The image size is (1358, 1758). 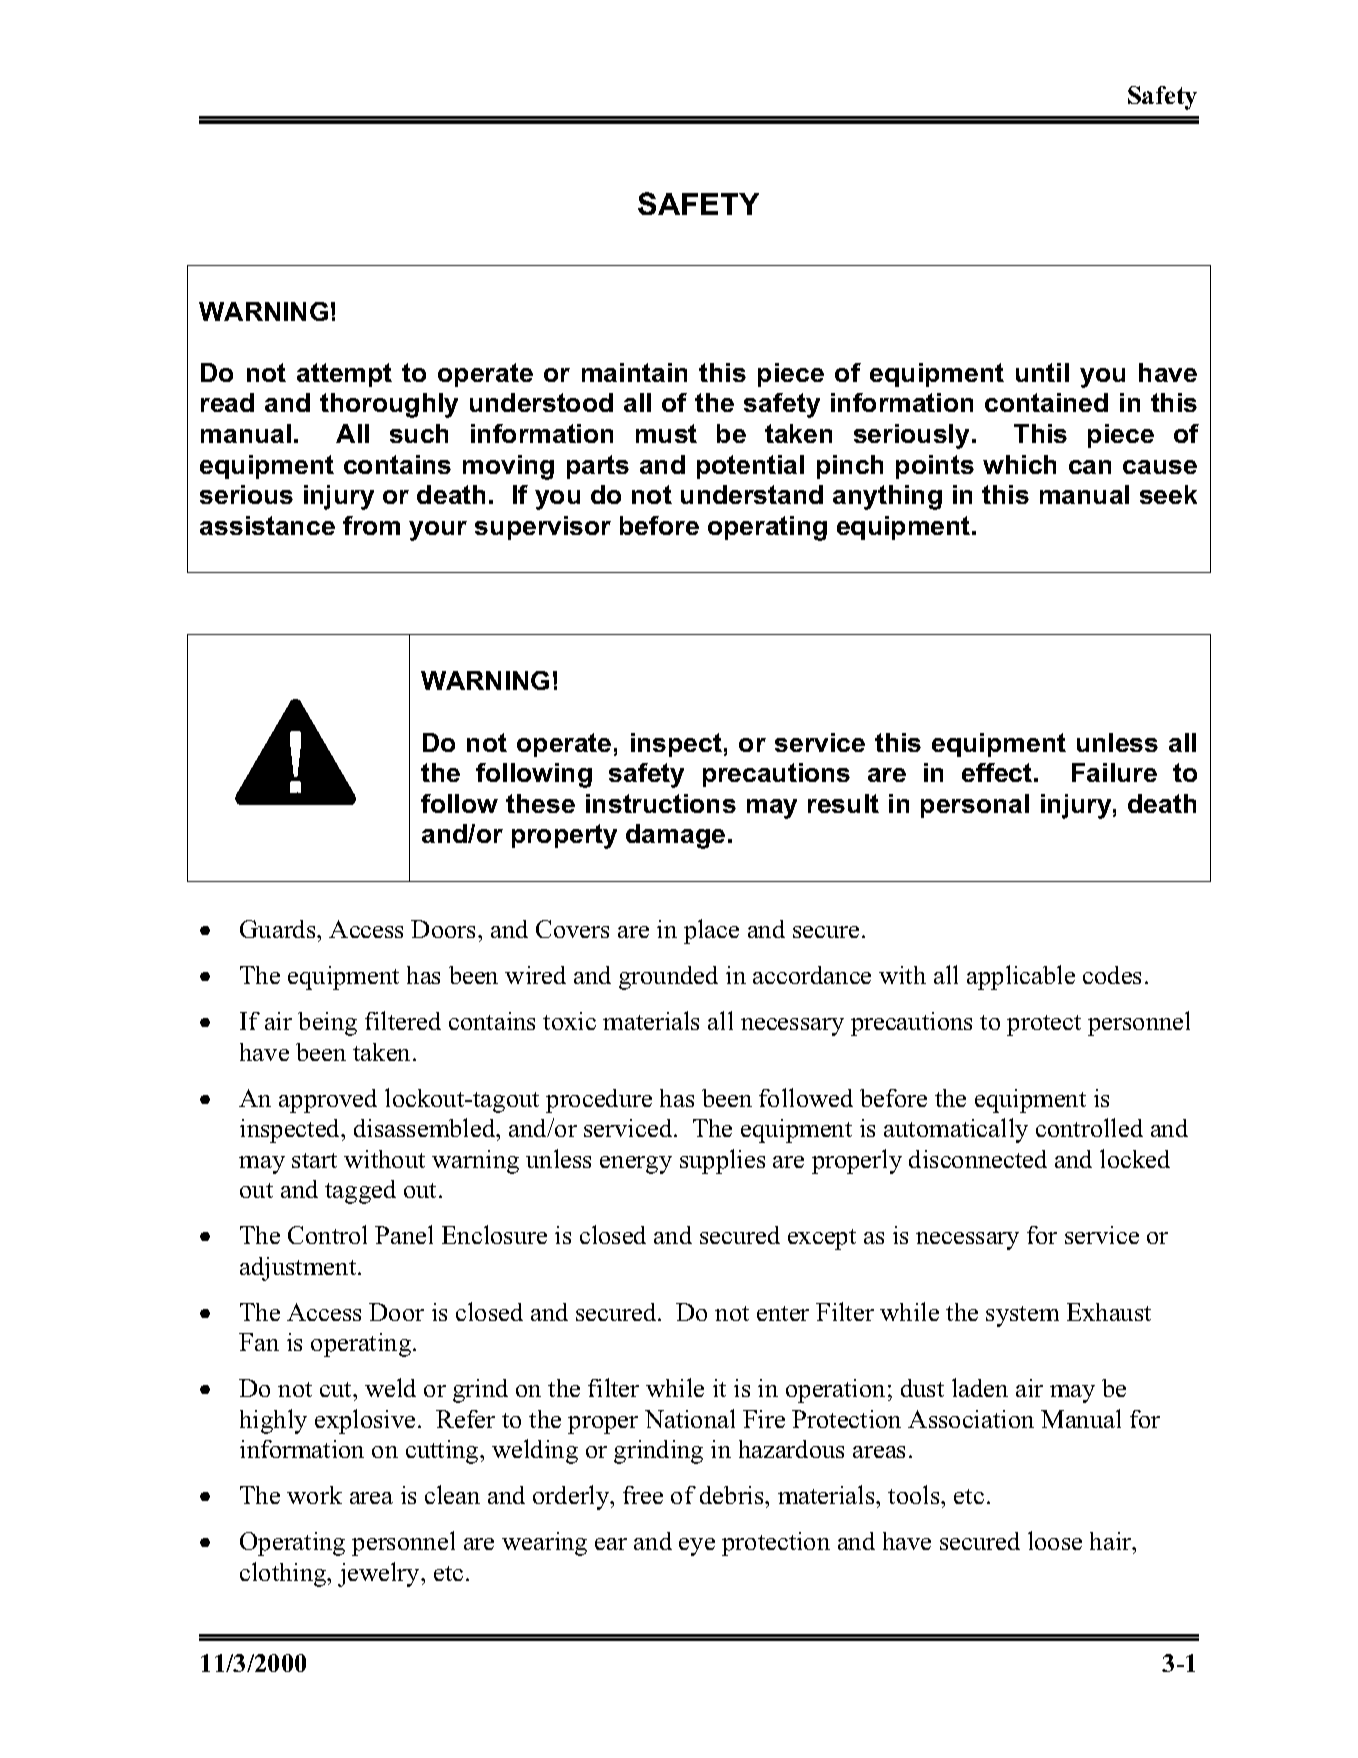 I want to click on jewelry, so click(x=380, y=1574).
